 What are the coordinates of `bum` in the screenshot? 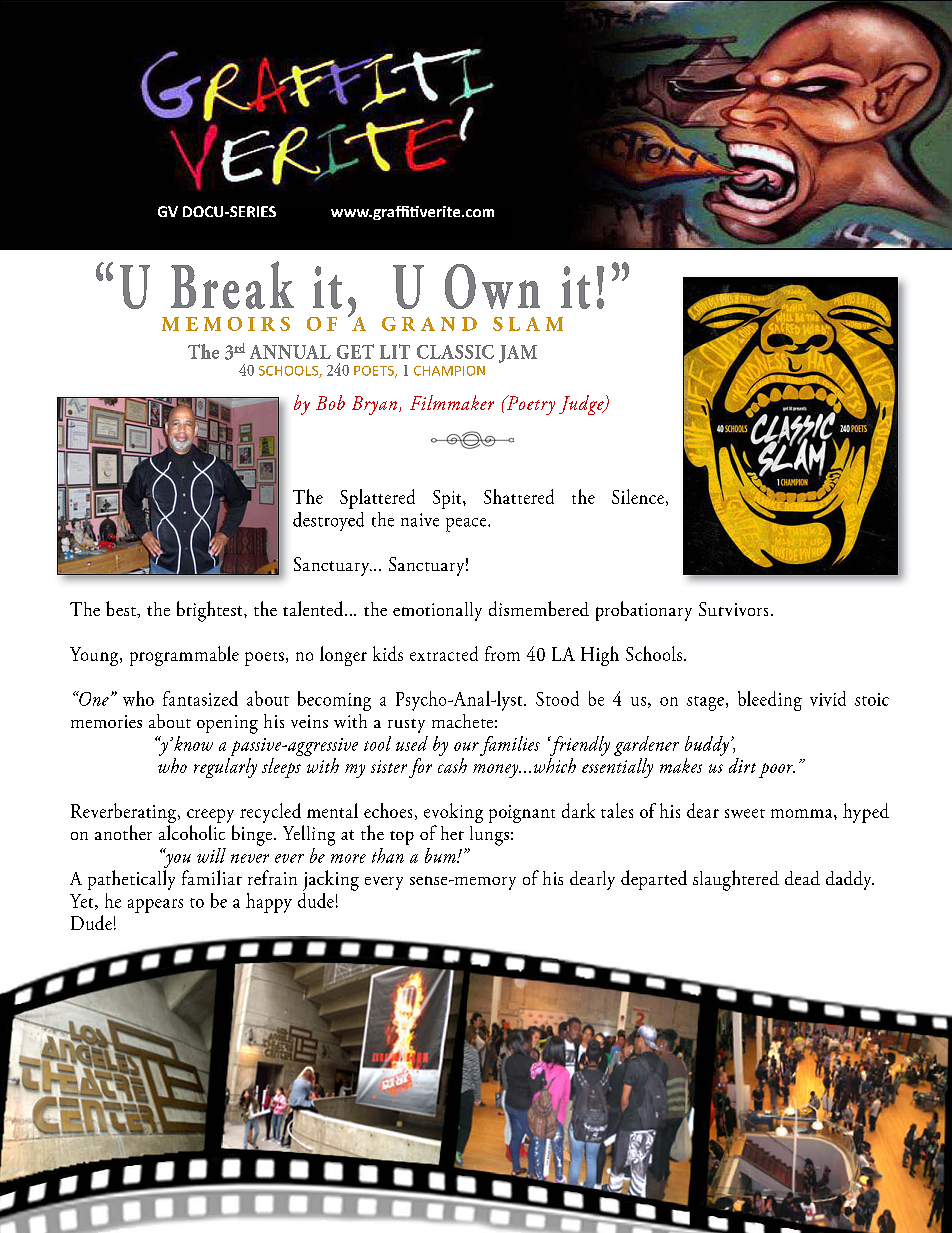 It's located at (441, 855).
